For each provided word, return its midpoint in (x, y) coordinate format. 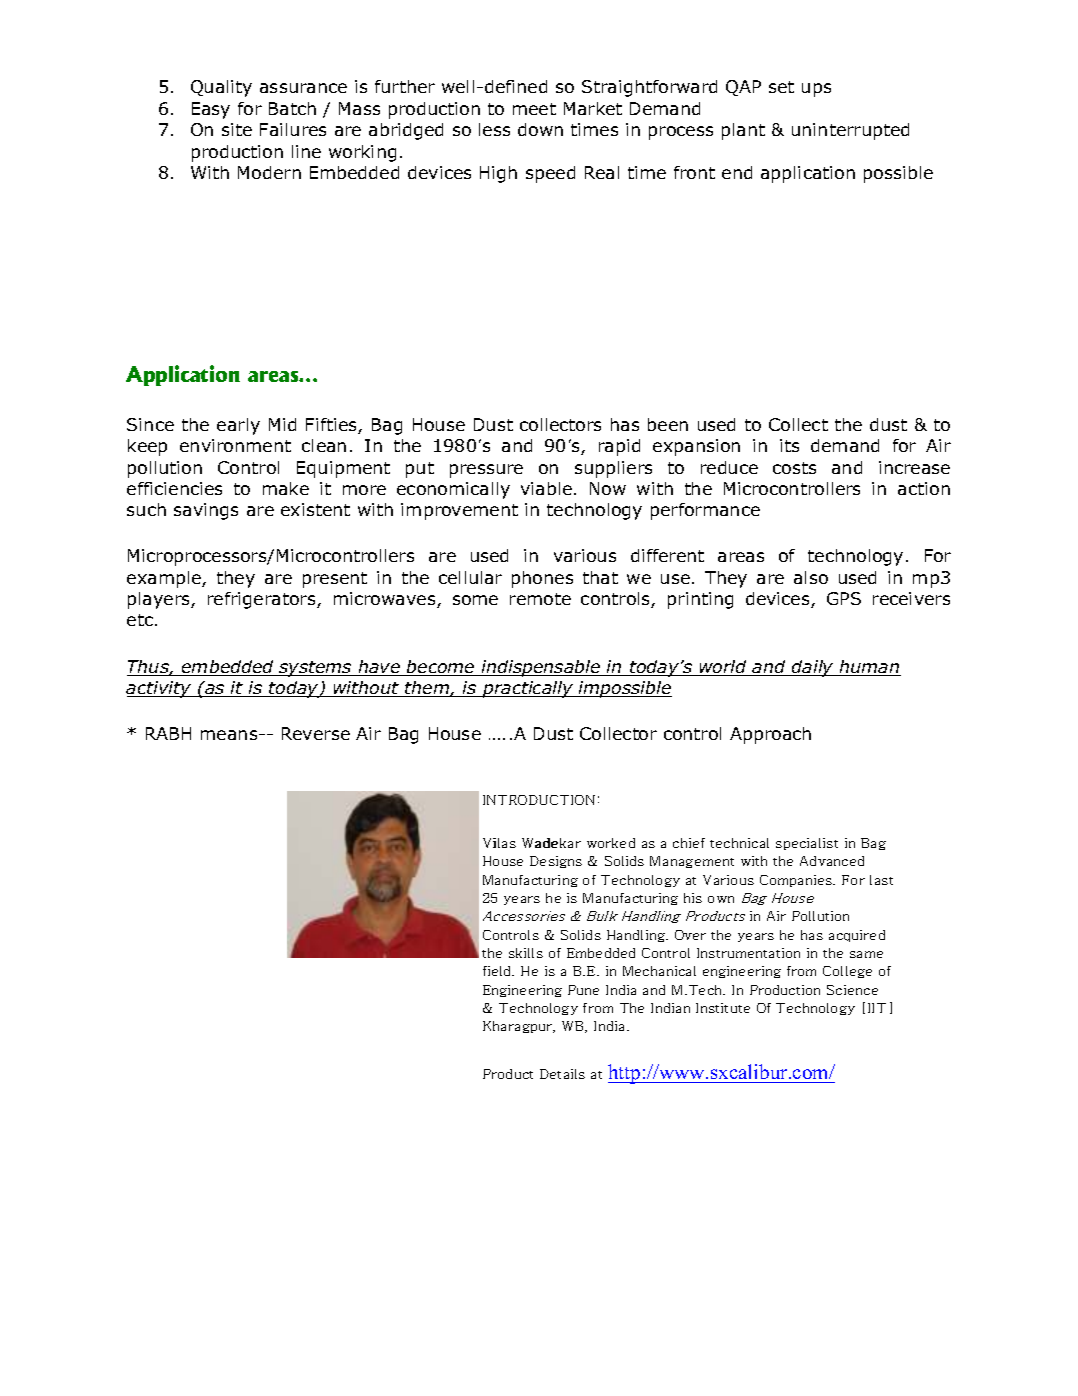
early (238, 426)
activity (160, 689)
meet (534, 109)
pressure (486, 471)
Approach (770, 735)
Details (562, 1074)
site (237, 129)
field (498, 971)
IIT (877, 1008)
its (789, 445)
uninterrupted (850, 131)
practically (528, 689)
